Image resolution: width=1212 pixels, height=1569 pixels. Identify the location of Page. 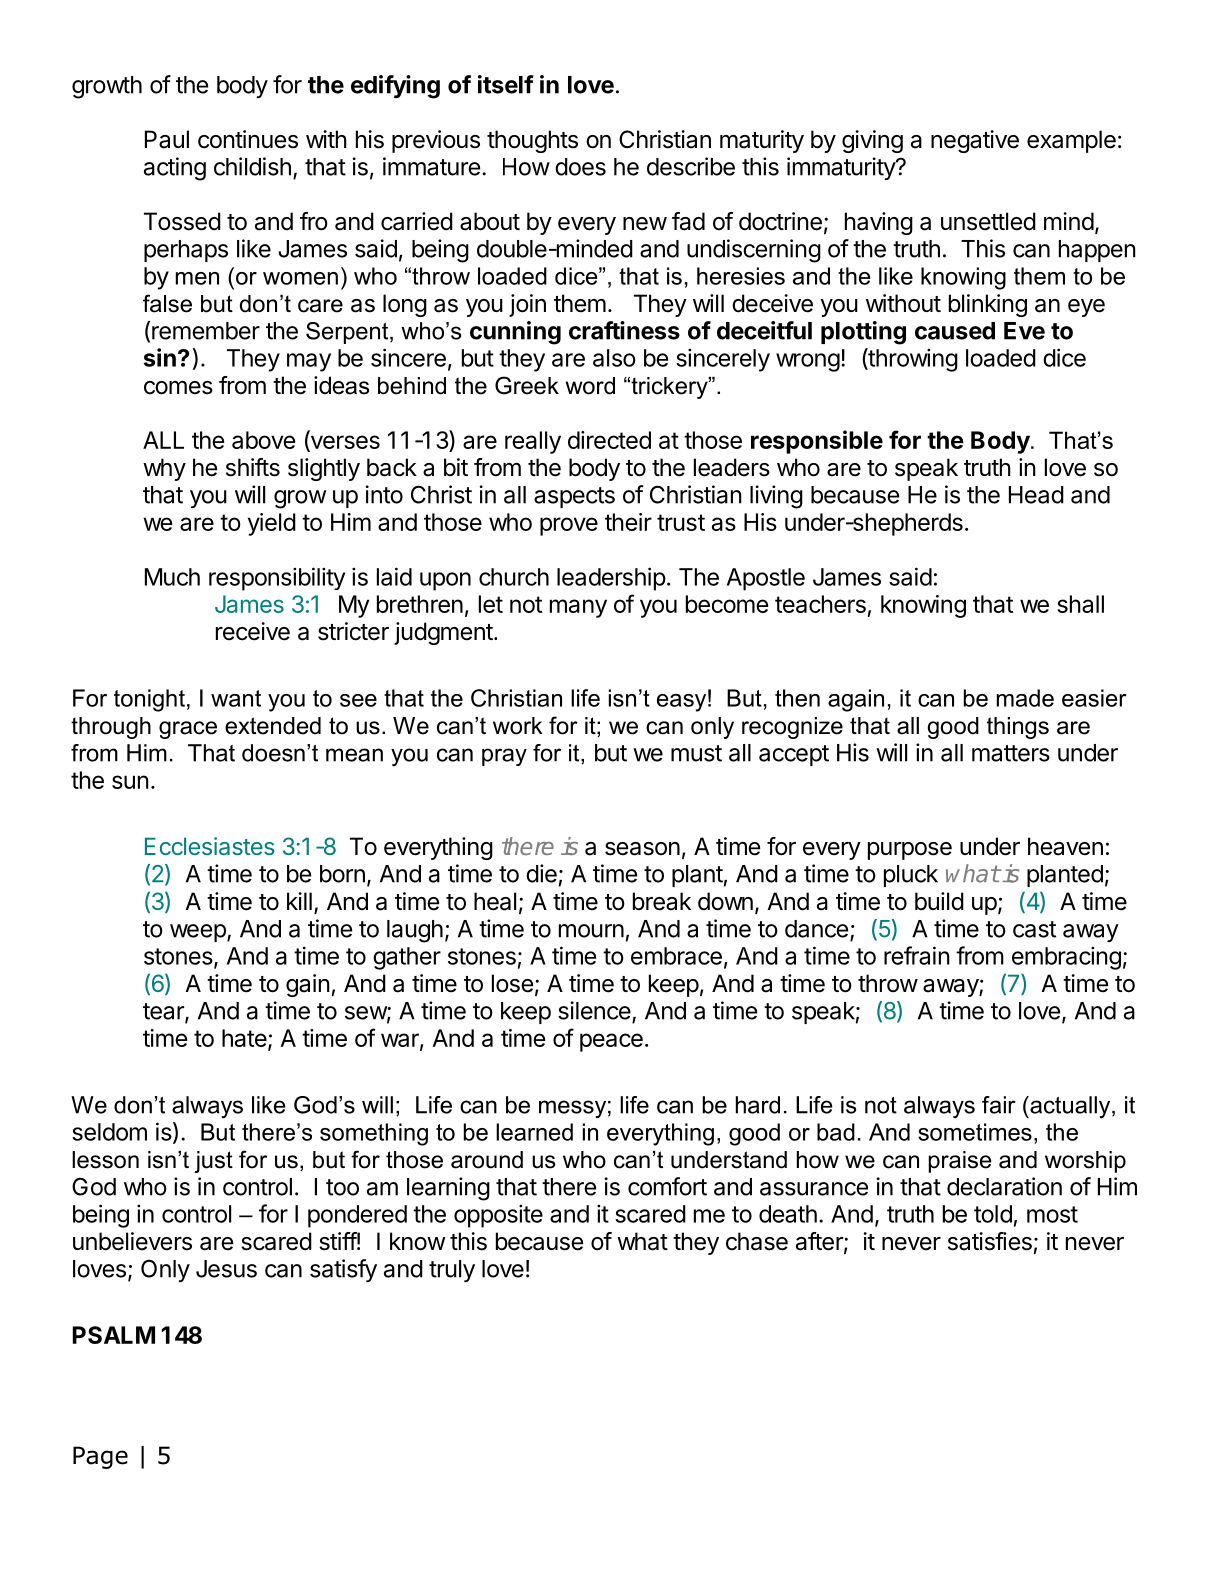
(100, 1457).
